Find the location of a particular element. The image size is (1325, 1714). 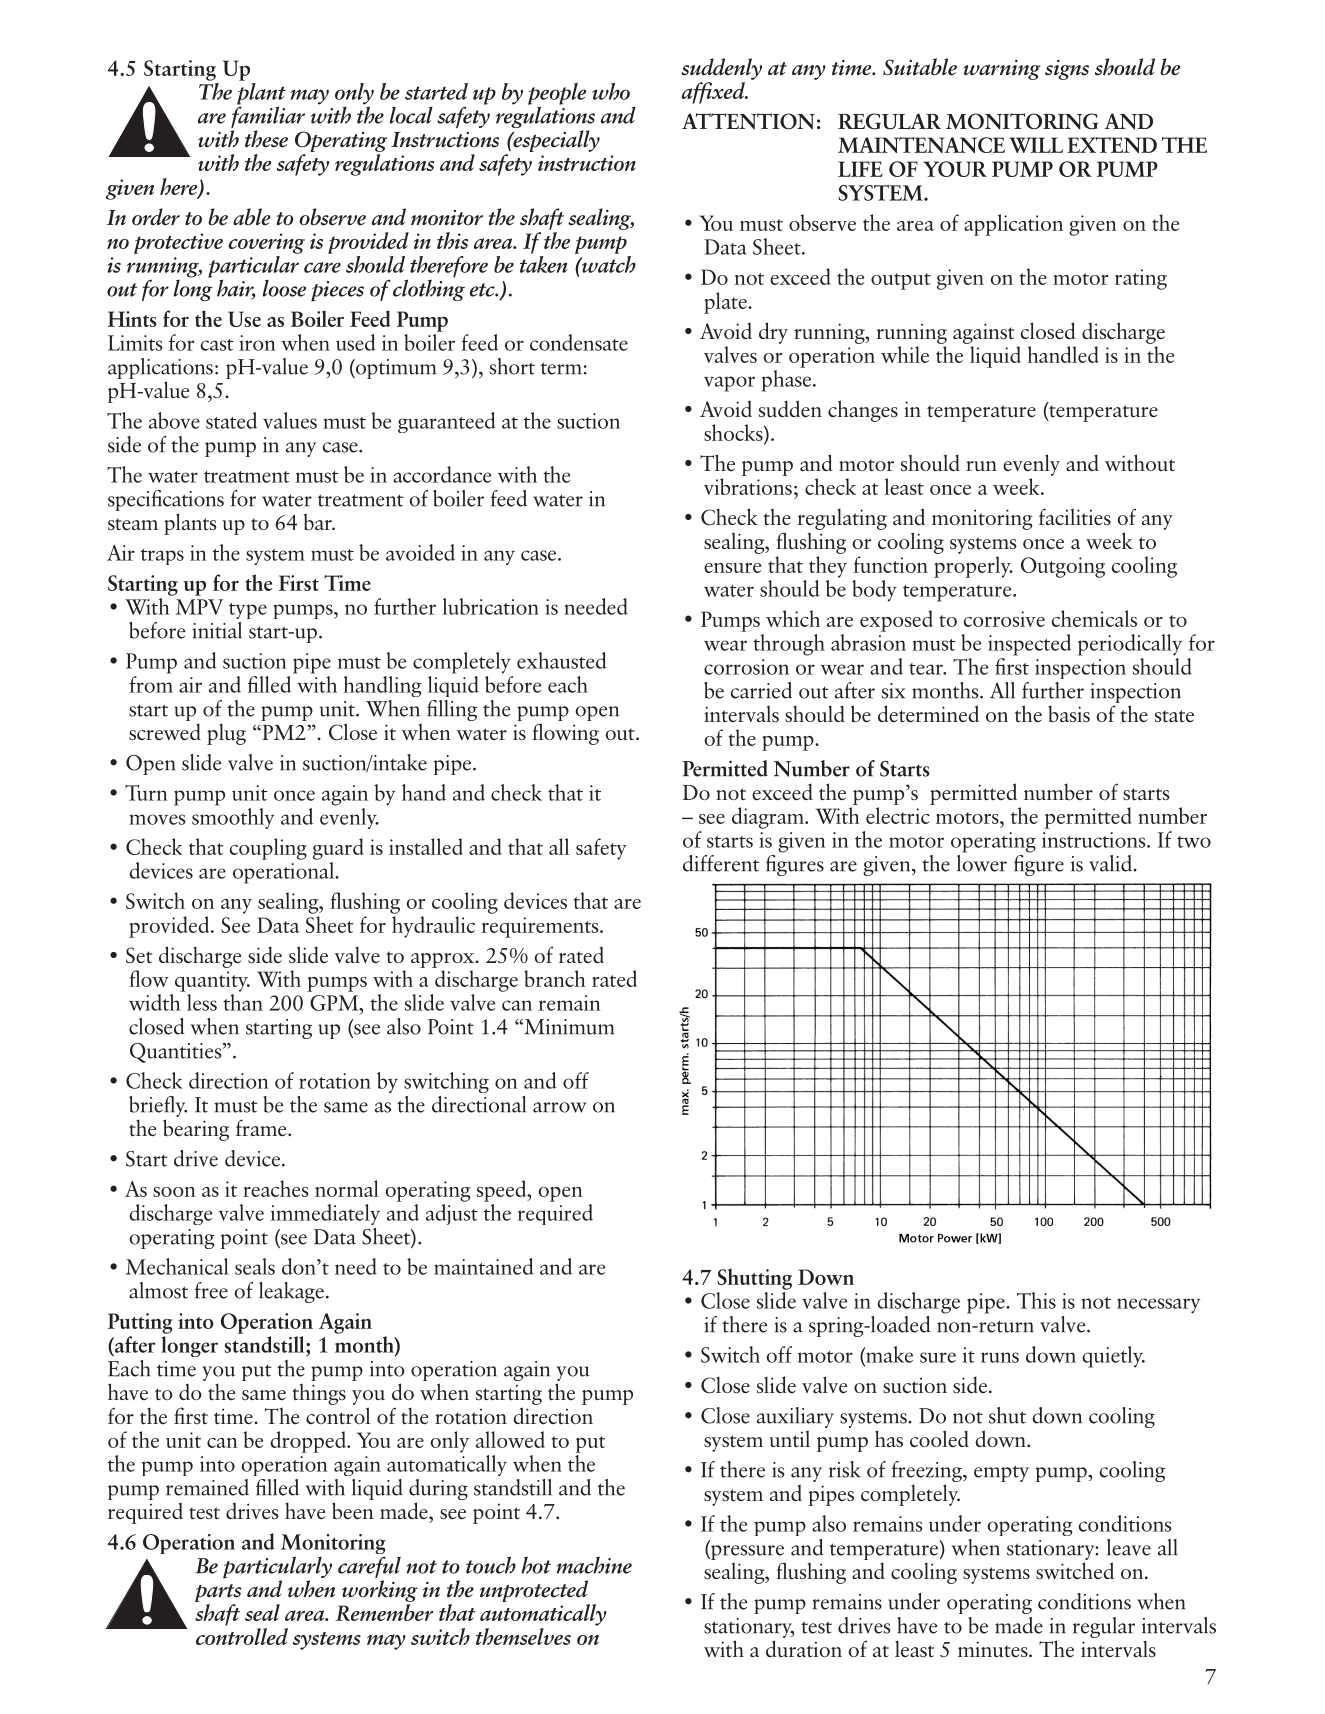

different is located at coordinates (721, 863).
